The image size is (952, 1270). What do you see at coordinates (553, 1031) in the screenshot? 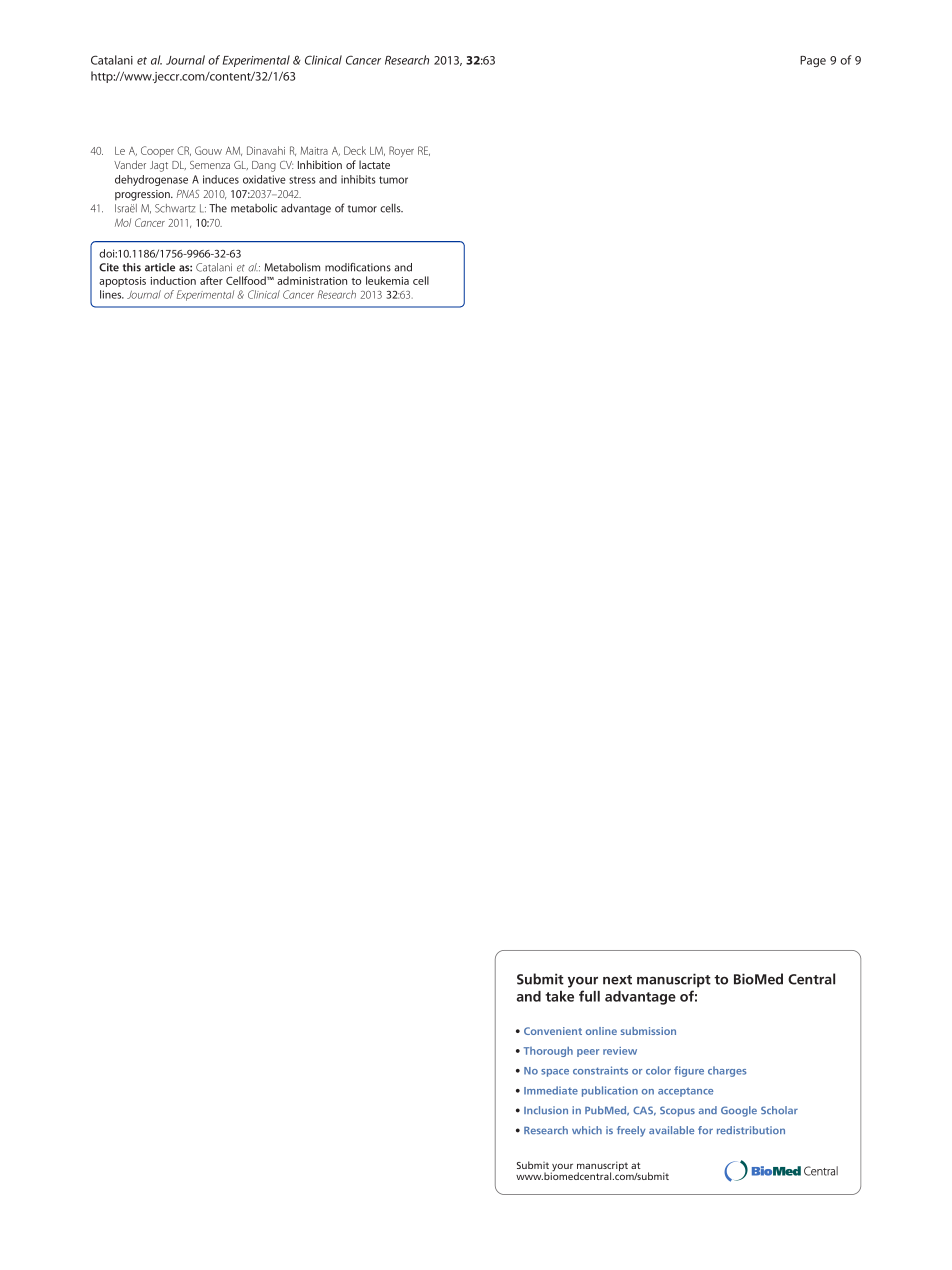
I see `Convenient` at bounding box center [553, 1031].
